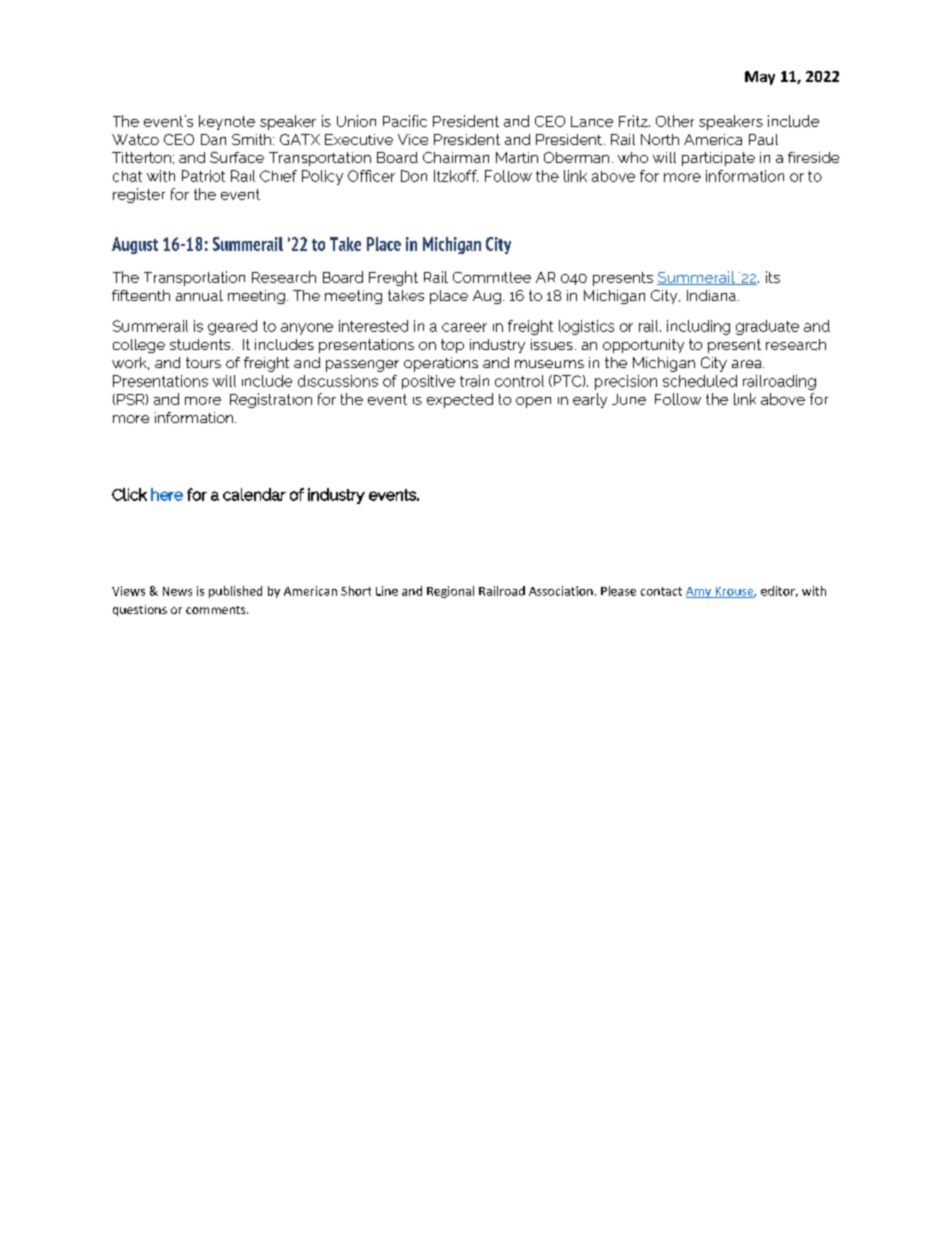 Image resolution: width=952 pixels, height=1233 pixels. Describe the element at coordinates (460, 400) in the screenshot. I see `expected` at that location.
